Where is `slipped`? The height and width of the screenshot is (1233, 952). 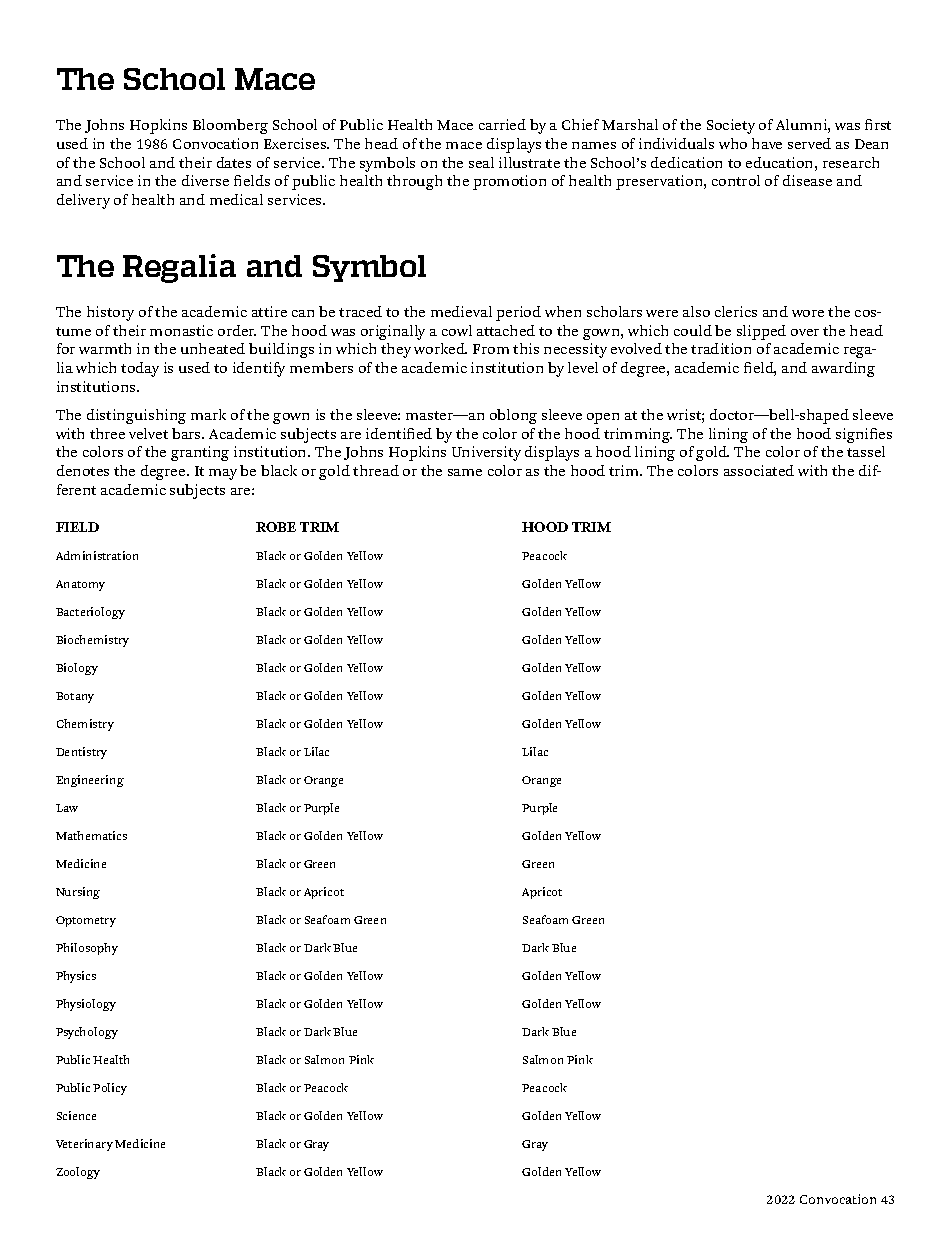 slipped is located at coordinates (761, 332).
